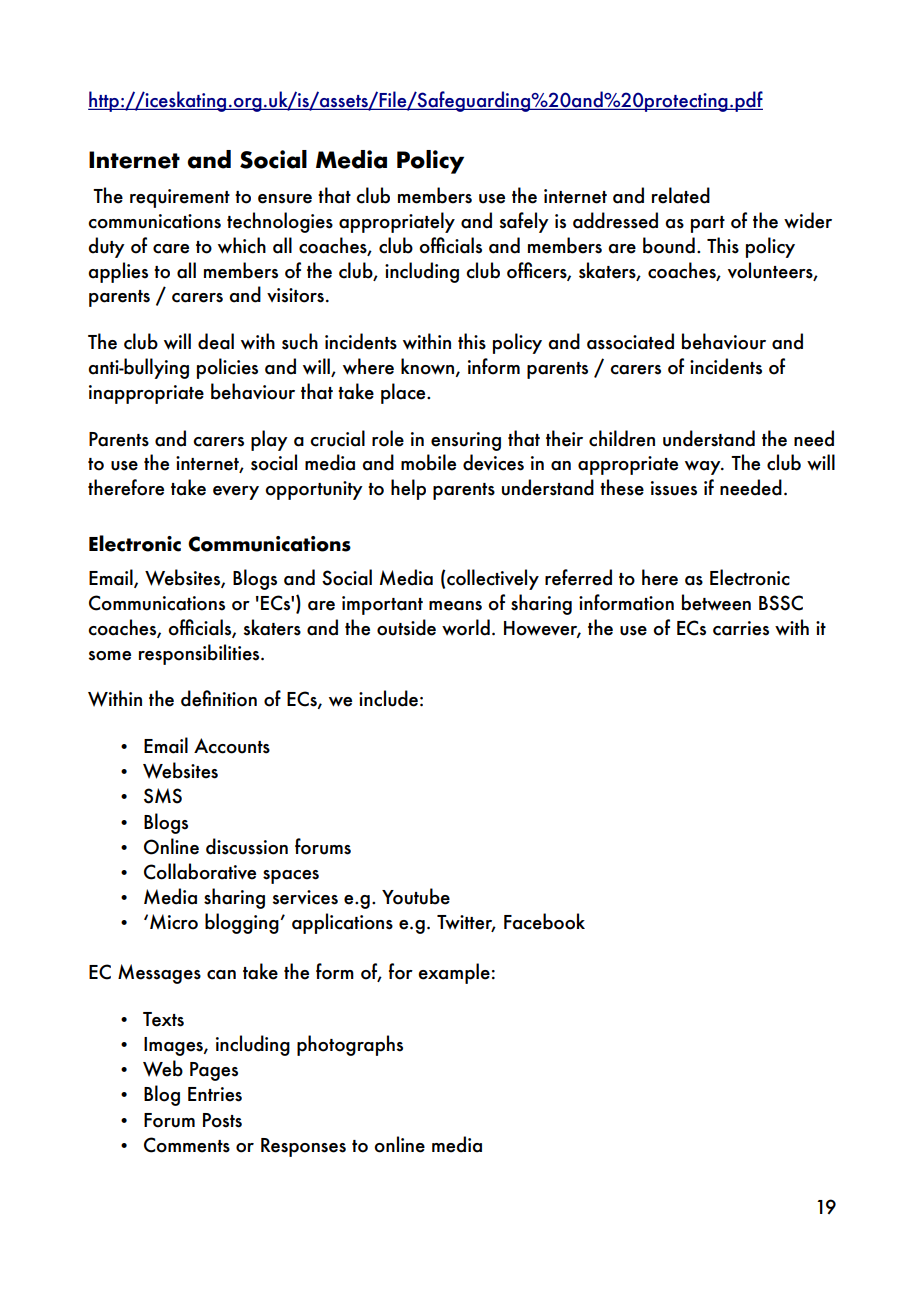  Describe the element at coordinates (200, 871) in the screenshot. I see `Collaborative` at that location.
